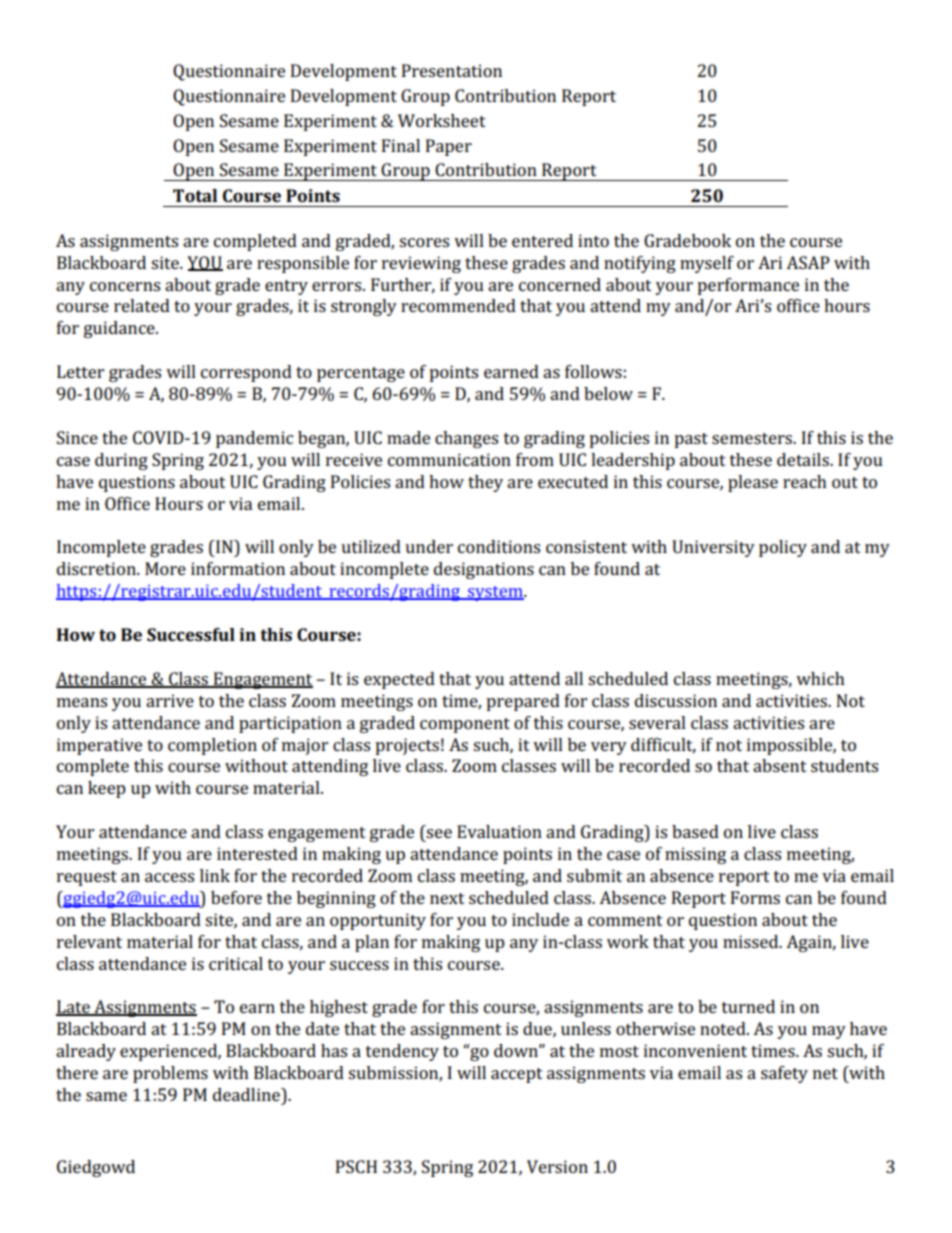 Image resolution: width=952 pixels, height=1233 pixels. Describe the element at coordinates (484, 570) in the screenshot. I see `designations` at that location.
